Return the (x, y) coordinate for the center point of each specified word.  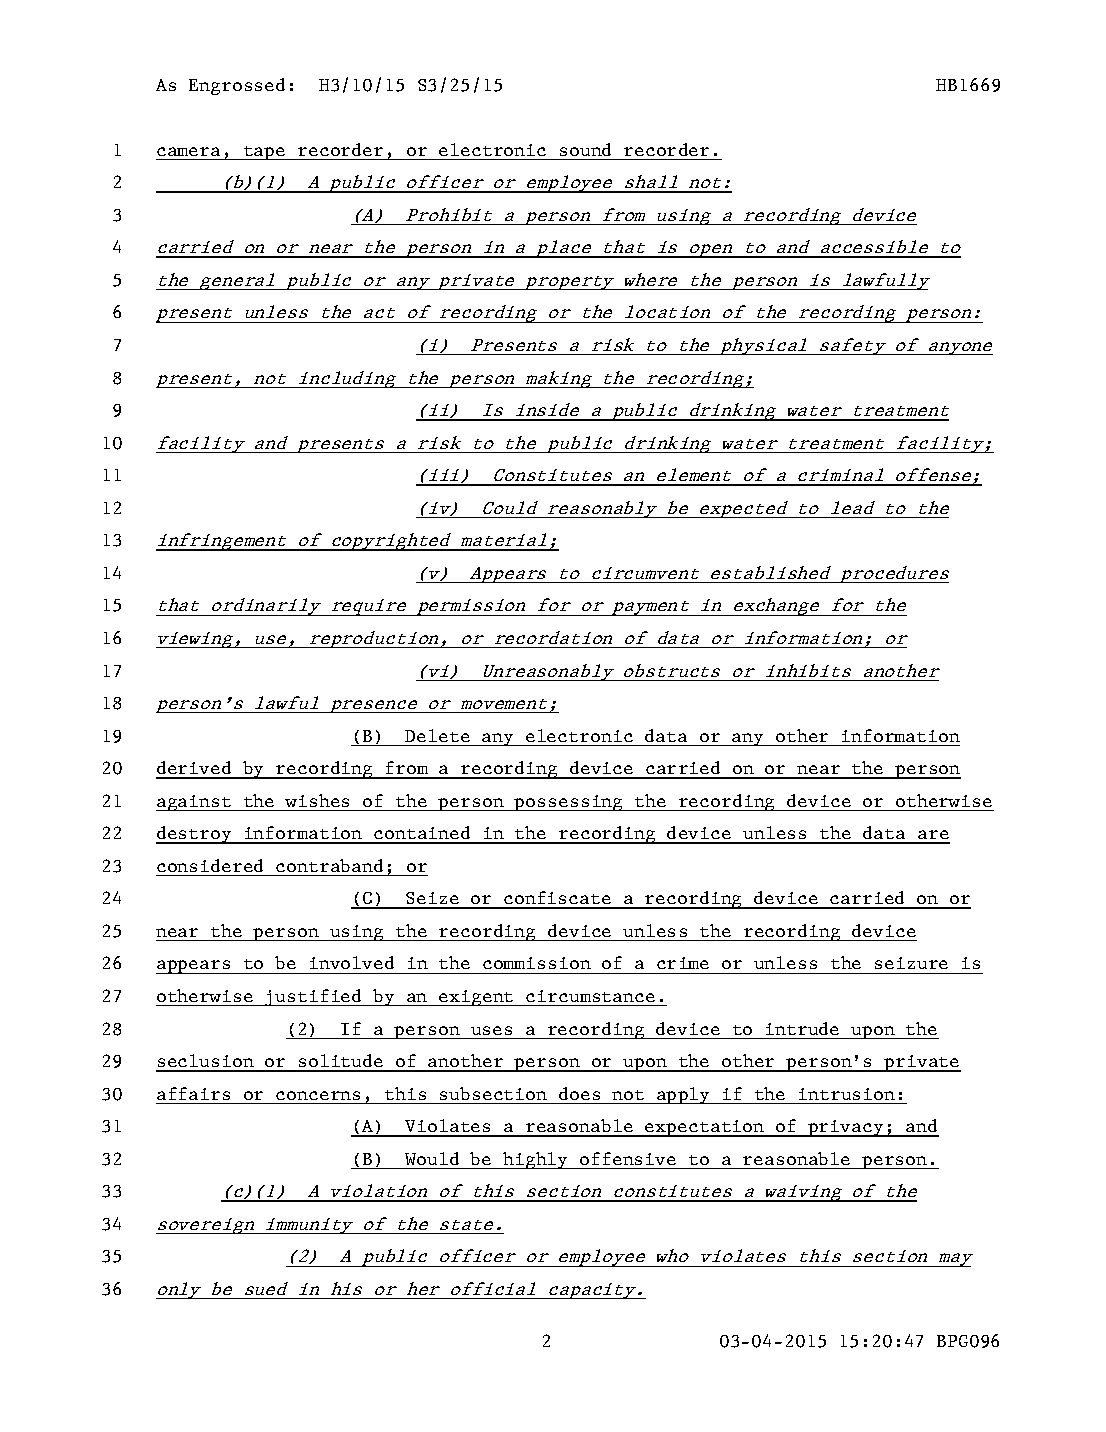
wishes (317, 800)
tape (265, 153)
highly (535, 1160)
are (933, 836)
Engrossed (237, 86)
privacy (846, 1128)
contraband (329, 865)
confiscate (558, 899)
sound (585, 149)
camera (188, 151)
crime (683, 963)
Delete (437, 735)
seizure (911, 963)
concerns (318, 1095)
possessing (569, 803)
